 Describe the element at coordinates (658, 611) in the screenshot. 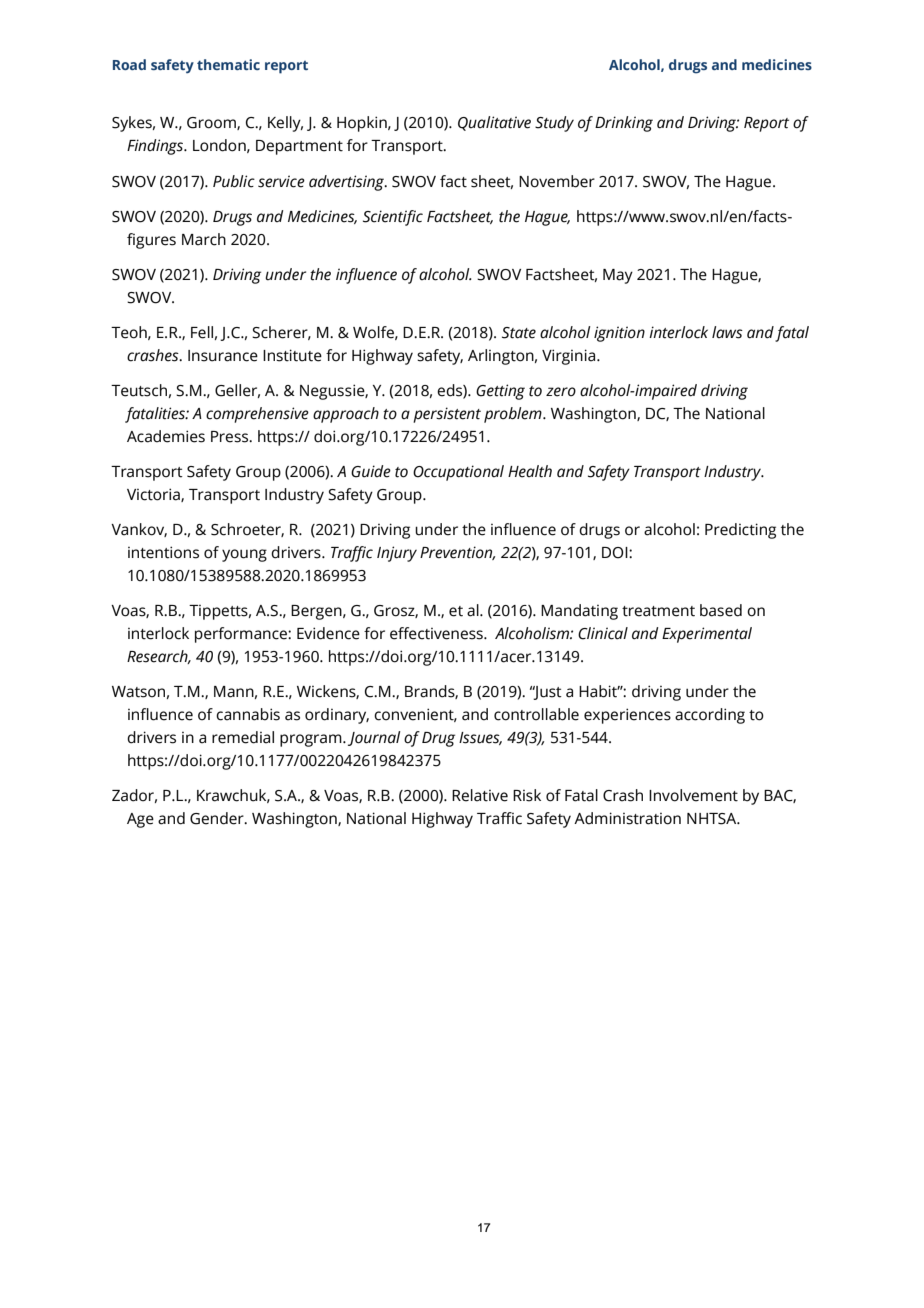

I see `treatment` at that location.
